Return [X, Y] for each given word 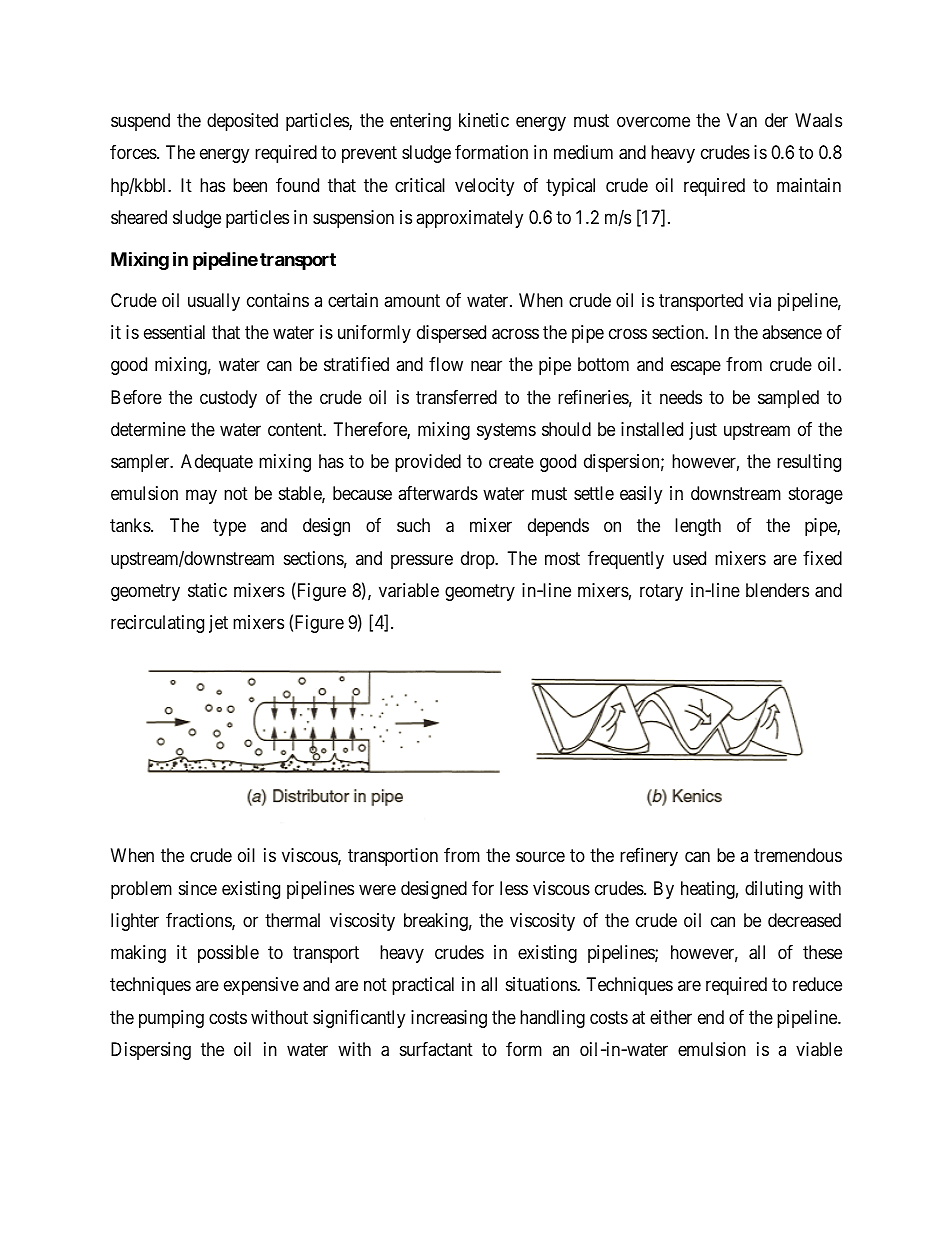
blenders [777, 590]
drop [478, 560]
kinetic [484, 120]
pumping [171, 1019]
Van [742, 120]
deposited [242, 122]
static [207, 590]
